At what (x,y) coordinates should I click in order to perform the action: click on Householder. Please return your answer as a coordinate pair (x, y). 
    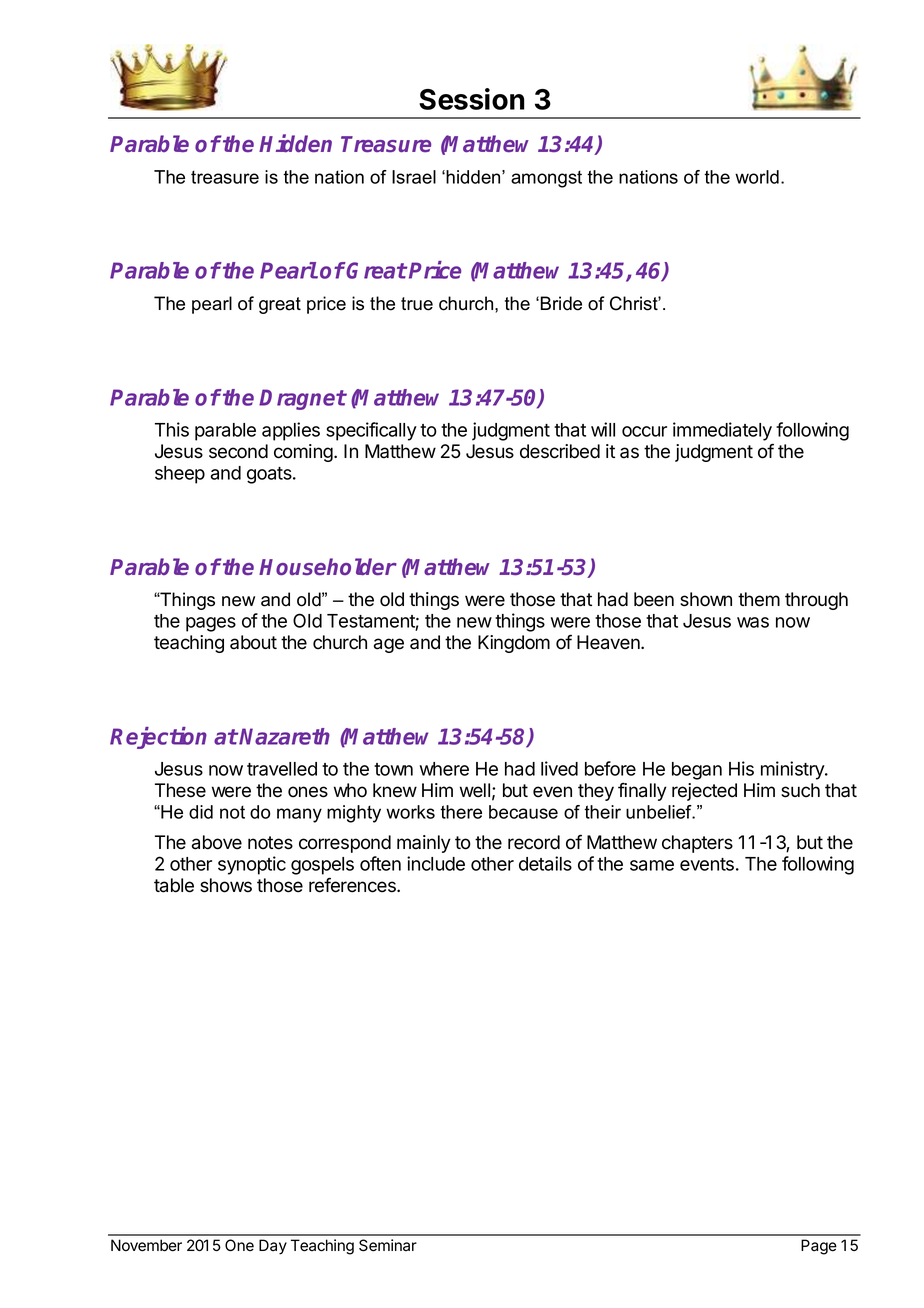
    Looking at the image, I should click on (328, 567).
